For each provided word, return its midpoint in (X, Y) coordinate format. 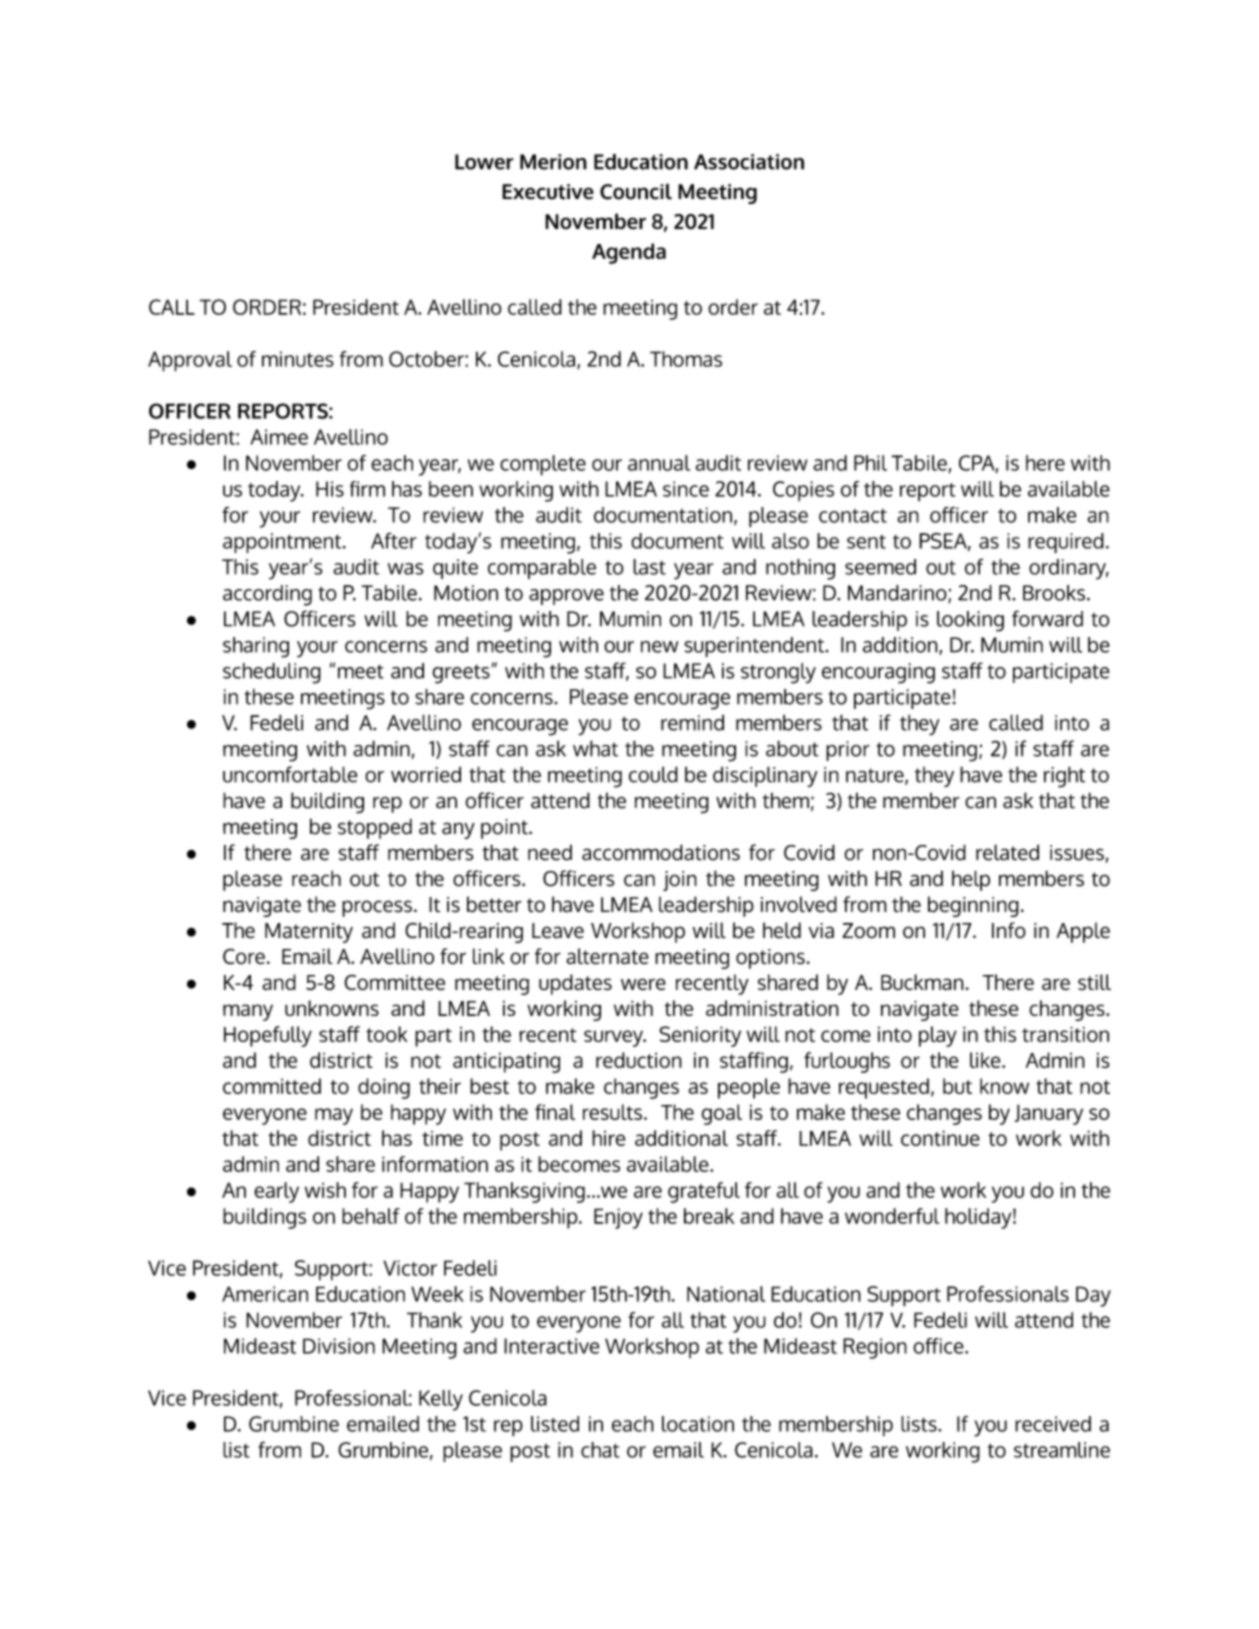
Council (636, 192)
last (649, 567)
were (643, 984)
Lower (484, 162)
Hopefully (268, 1036)
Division (339, 1346)
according (267, 595)
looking (970, 621)
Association (749, 162)
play (938, 1036)
